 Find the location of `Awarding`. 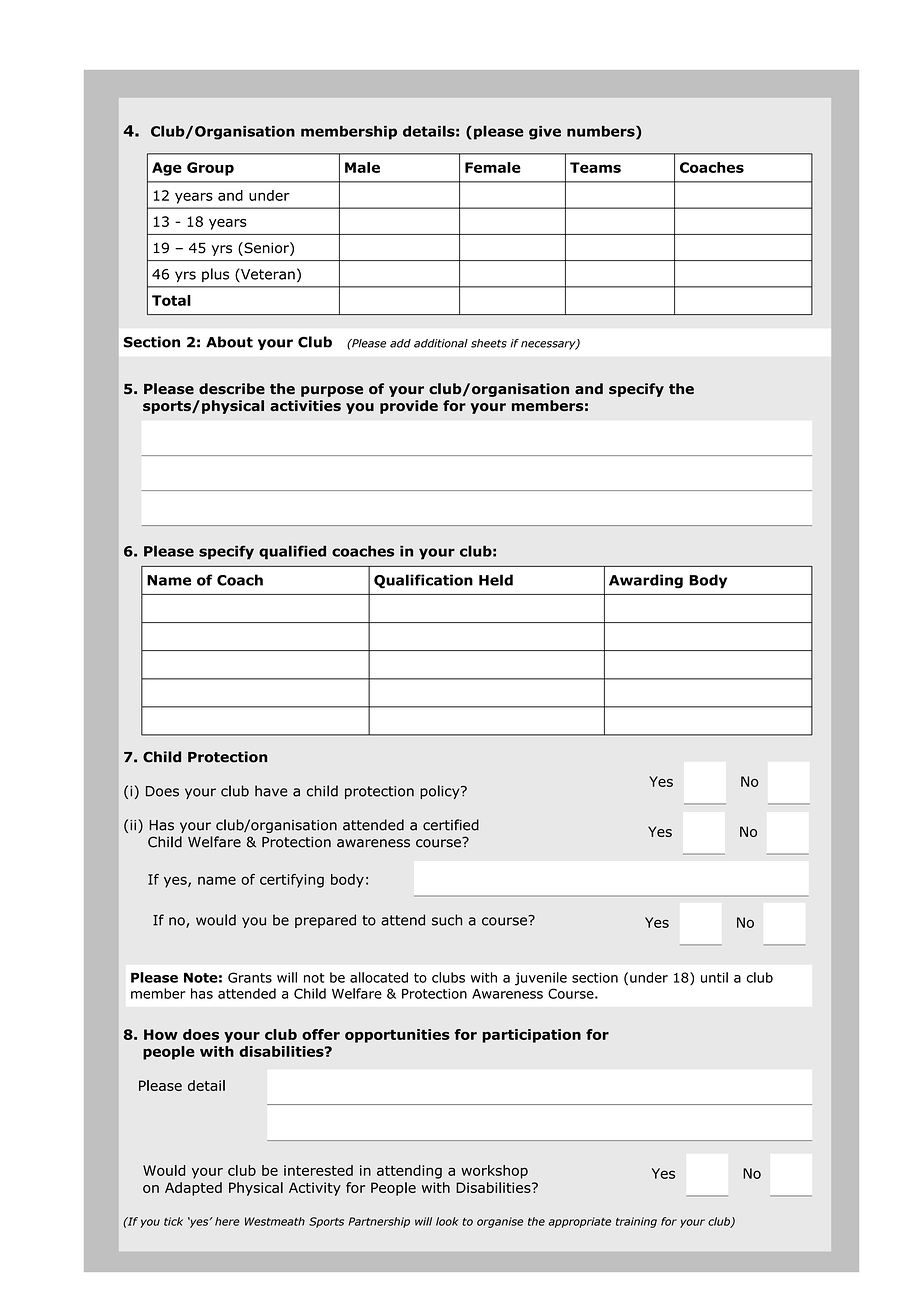

Awarding is located at coordinates (646, 581).
